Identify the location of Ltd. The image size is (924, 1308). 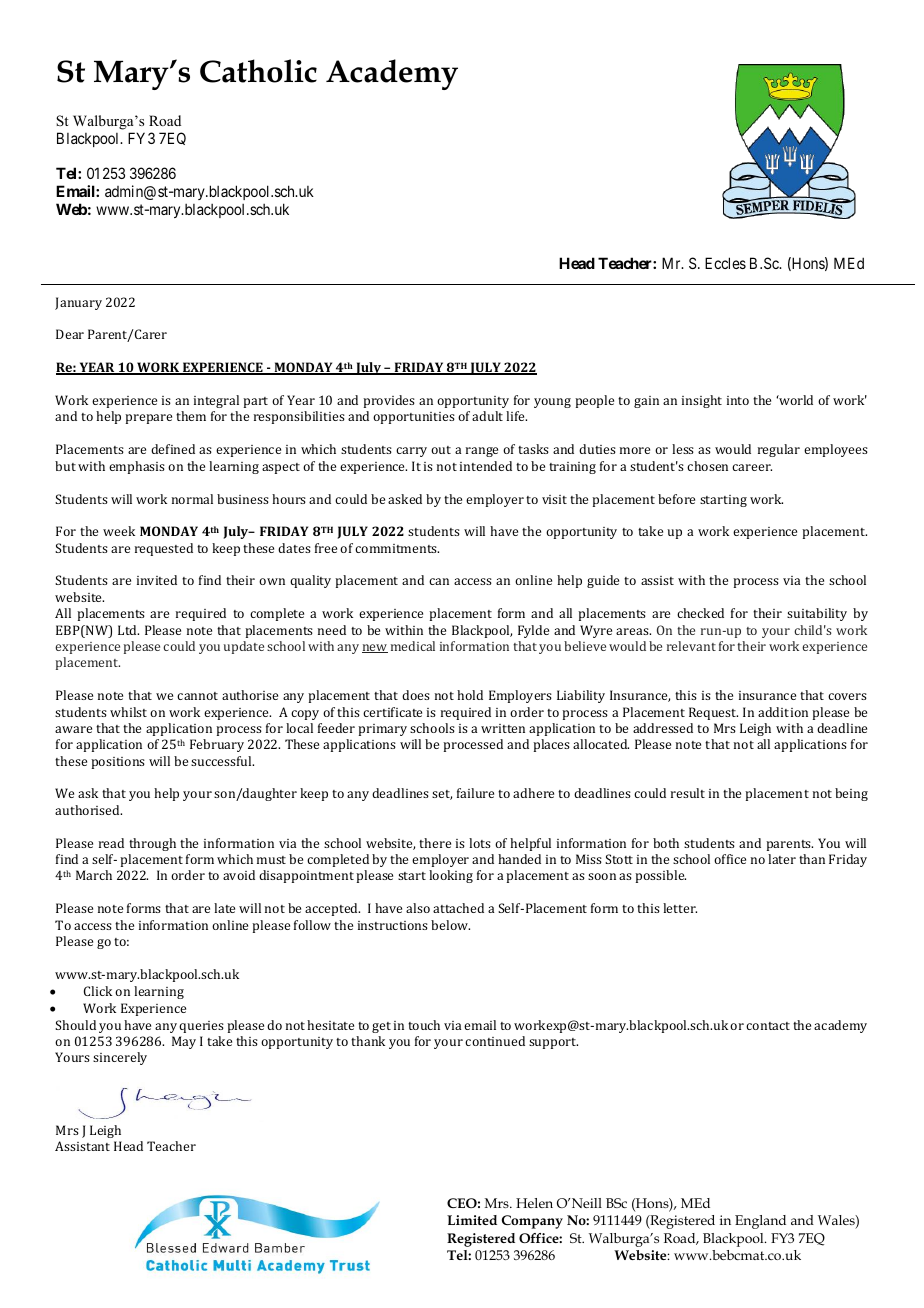
(128, 630).
